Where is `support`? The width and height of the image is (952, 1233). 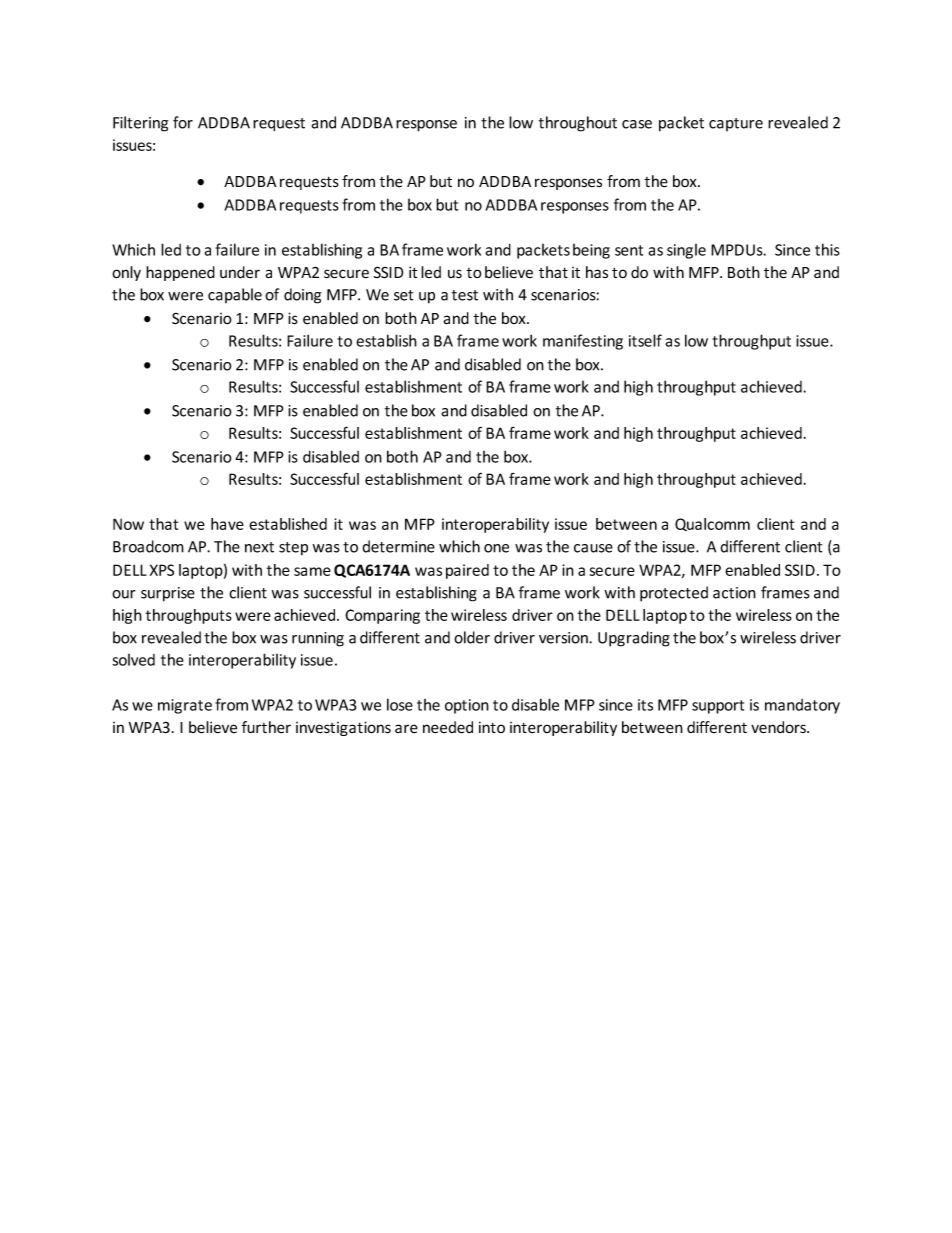 support is located at coordinates (718, 707).
